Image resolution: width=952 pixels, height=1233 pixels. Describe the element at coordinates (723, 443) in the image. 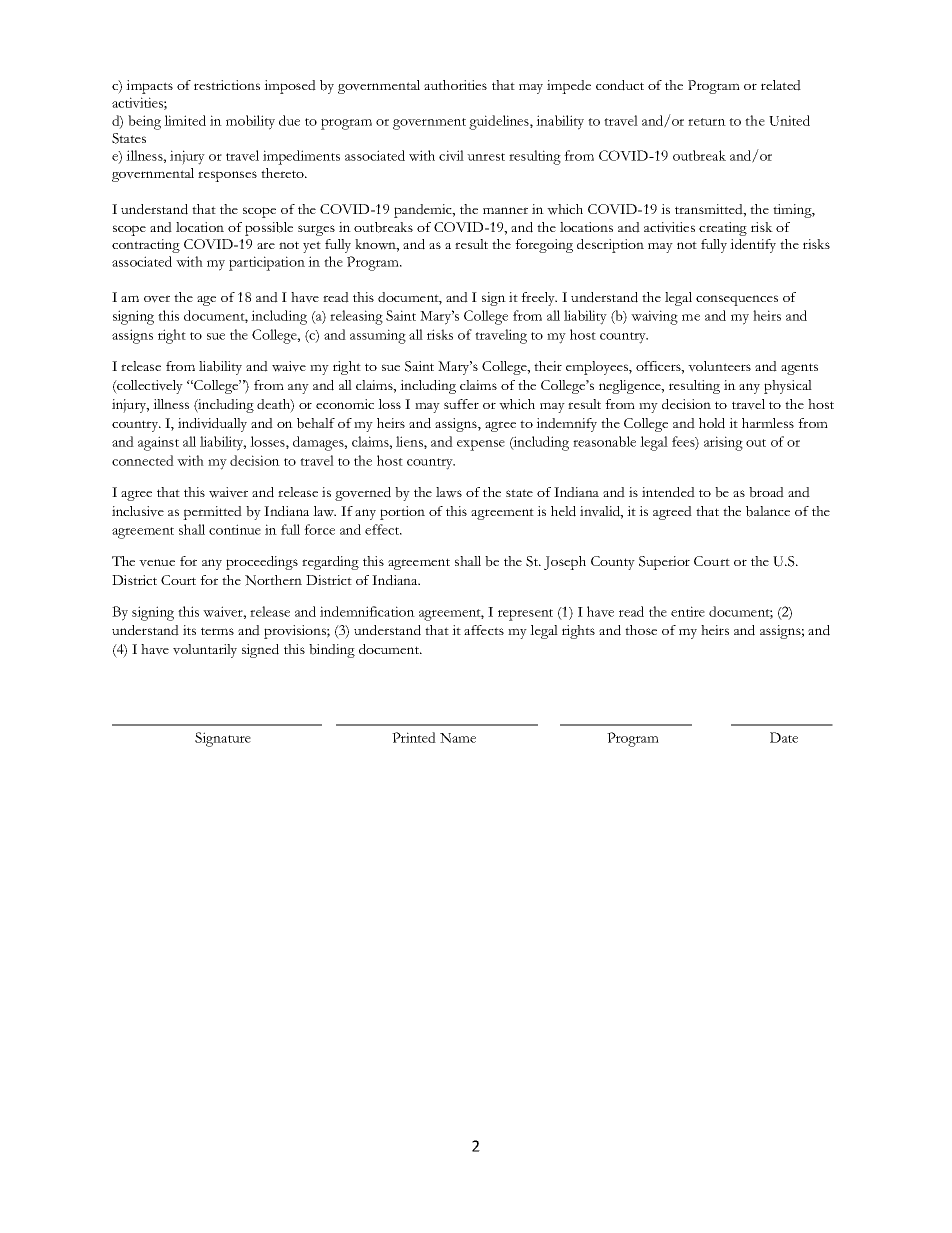

I see `arising` at that location.
